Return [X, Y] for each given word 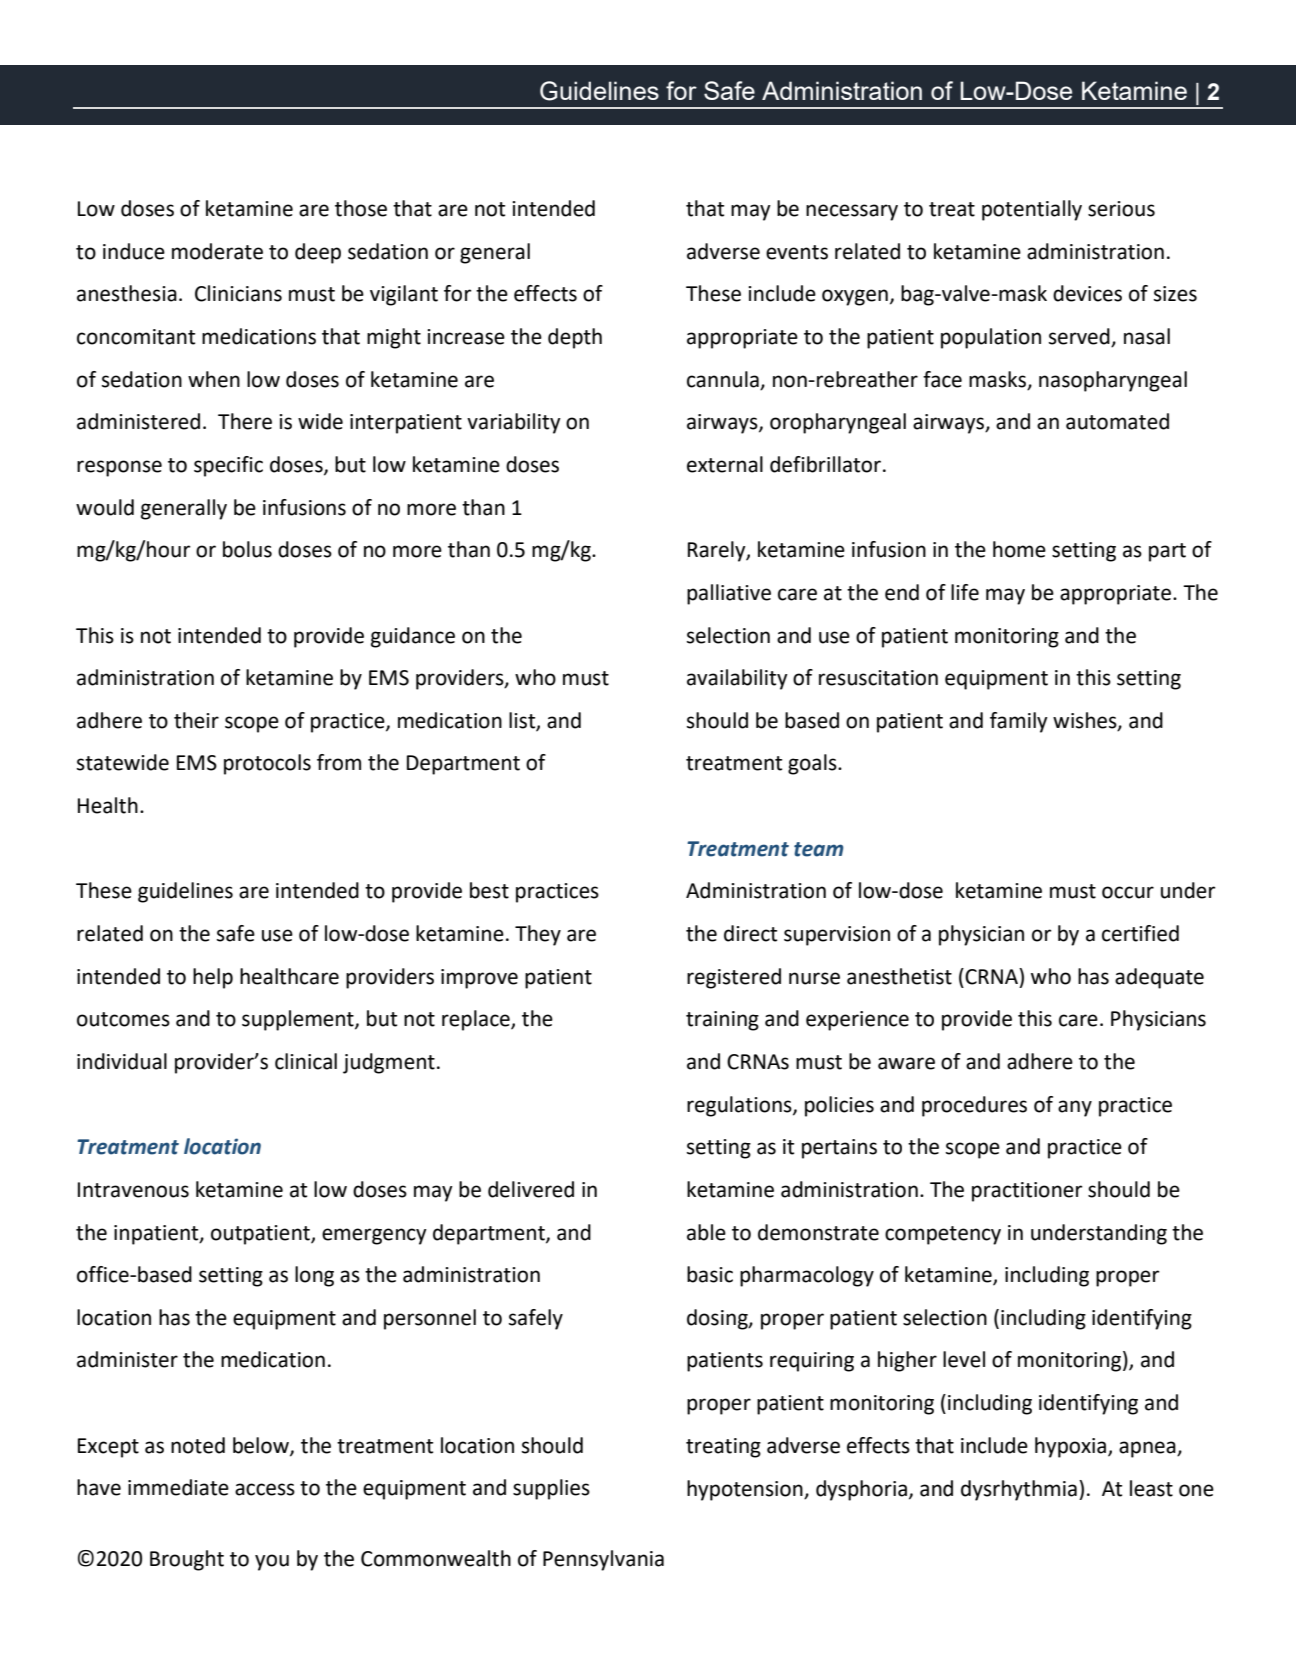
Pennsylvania [603, 1560]
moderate [217, 251]
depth [575, 338]
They [538, 935]
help [213, 978]
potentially [1032, 210]
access [265, 1489]
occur [1128, 892]
